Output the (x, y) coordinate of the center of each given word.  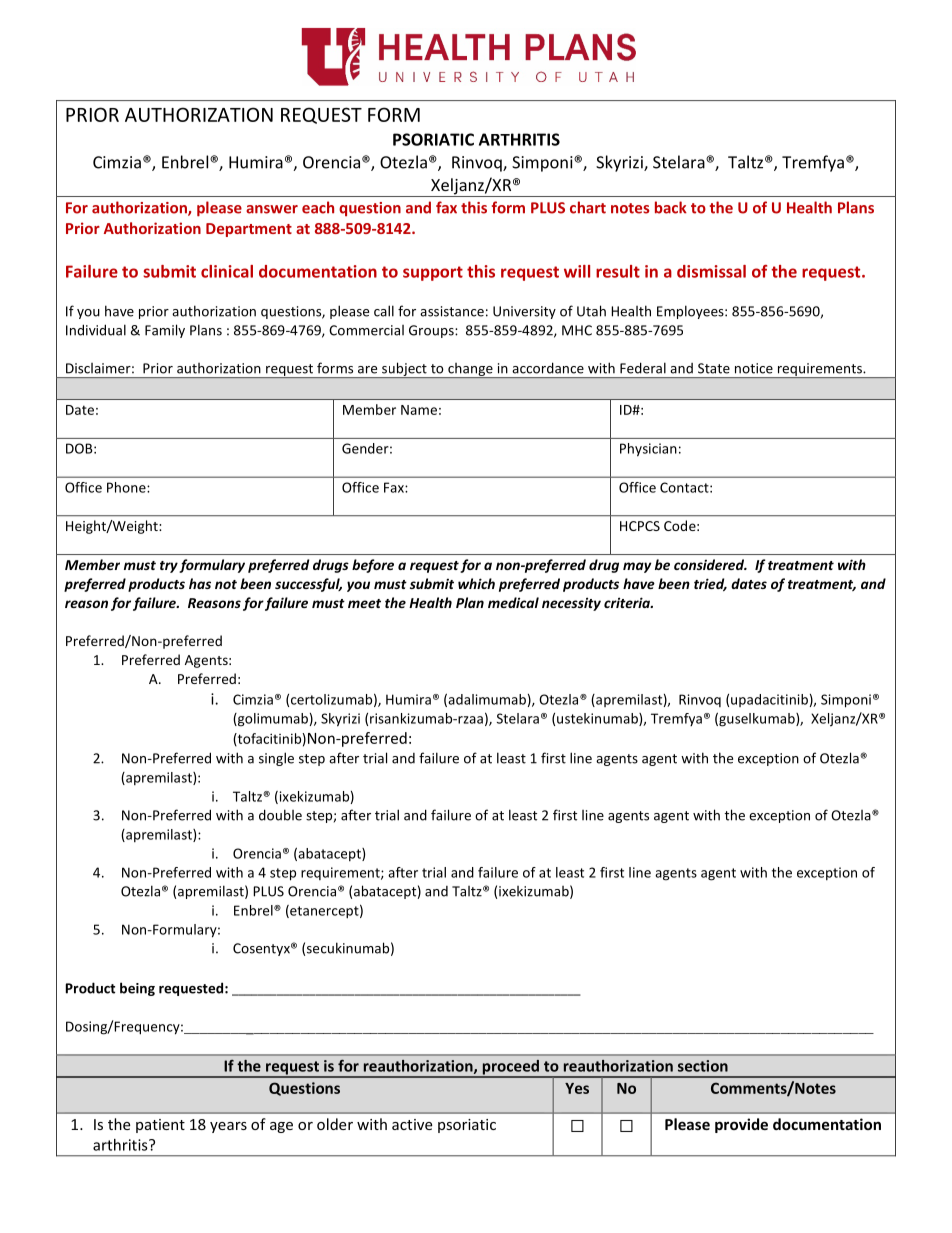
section (703, 1066)
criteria (628, 602)
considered (710, 564)
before (373, 566)
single (276, 759)
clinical (227, 271)
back (671, 207)
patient (160, 1126)
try (169, 567)
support (433, 273)
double (280, 815)
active (412, 1124)
